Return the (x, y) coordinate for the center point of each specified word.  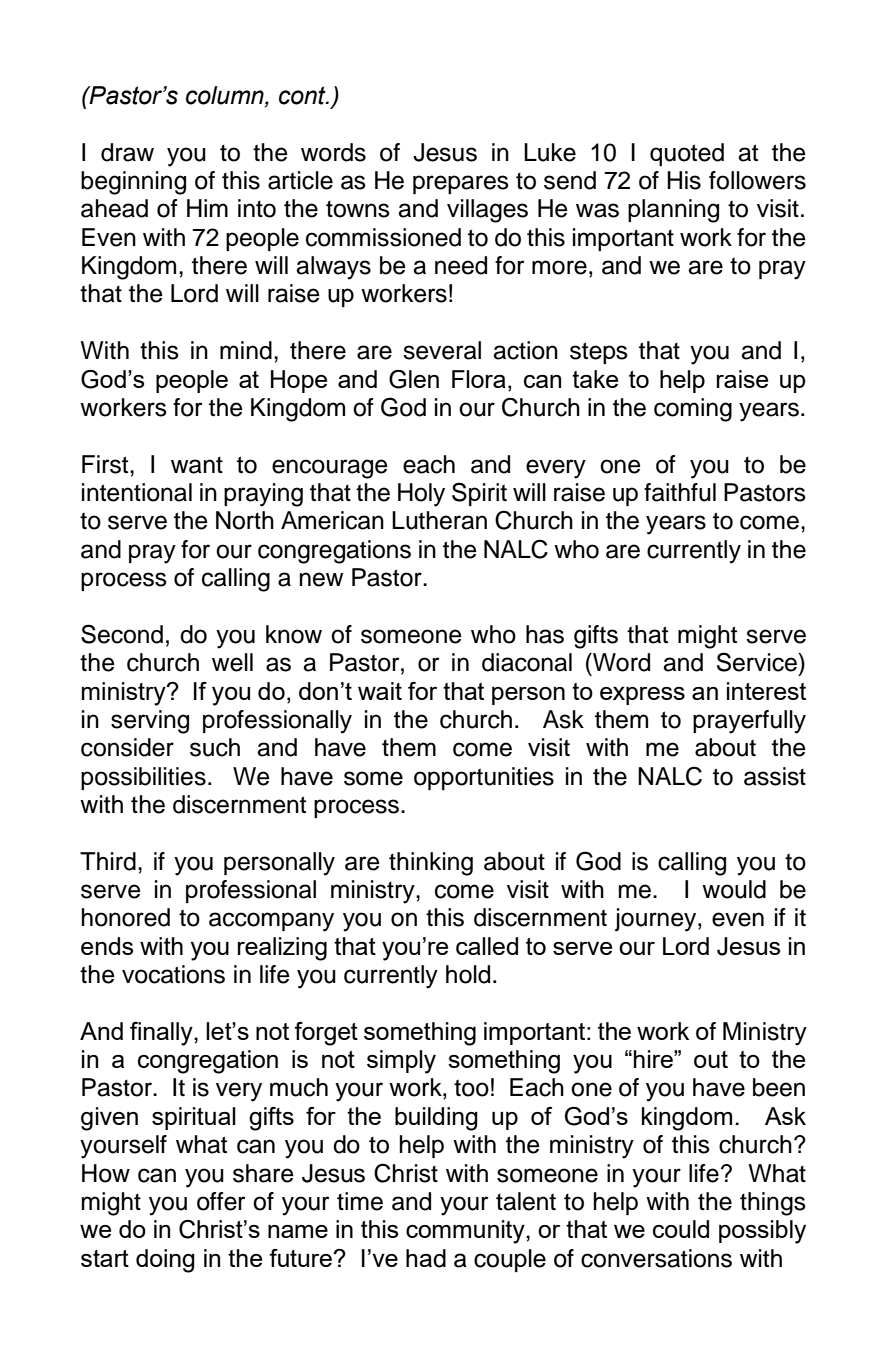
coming (693, 410)
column (226, 96)
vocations (173, 974)
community (466, 1232)
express (642, 696)
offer (221, 1201)
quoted (687, 154)
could (681, 1229)
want (197, 465)
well (232, 662)
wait (380, 691)
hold (468, 974)
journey (657, 920)
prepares (461, 184)
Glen (414, 379)
